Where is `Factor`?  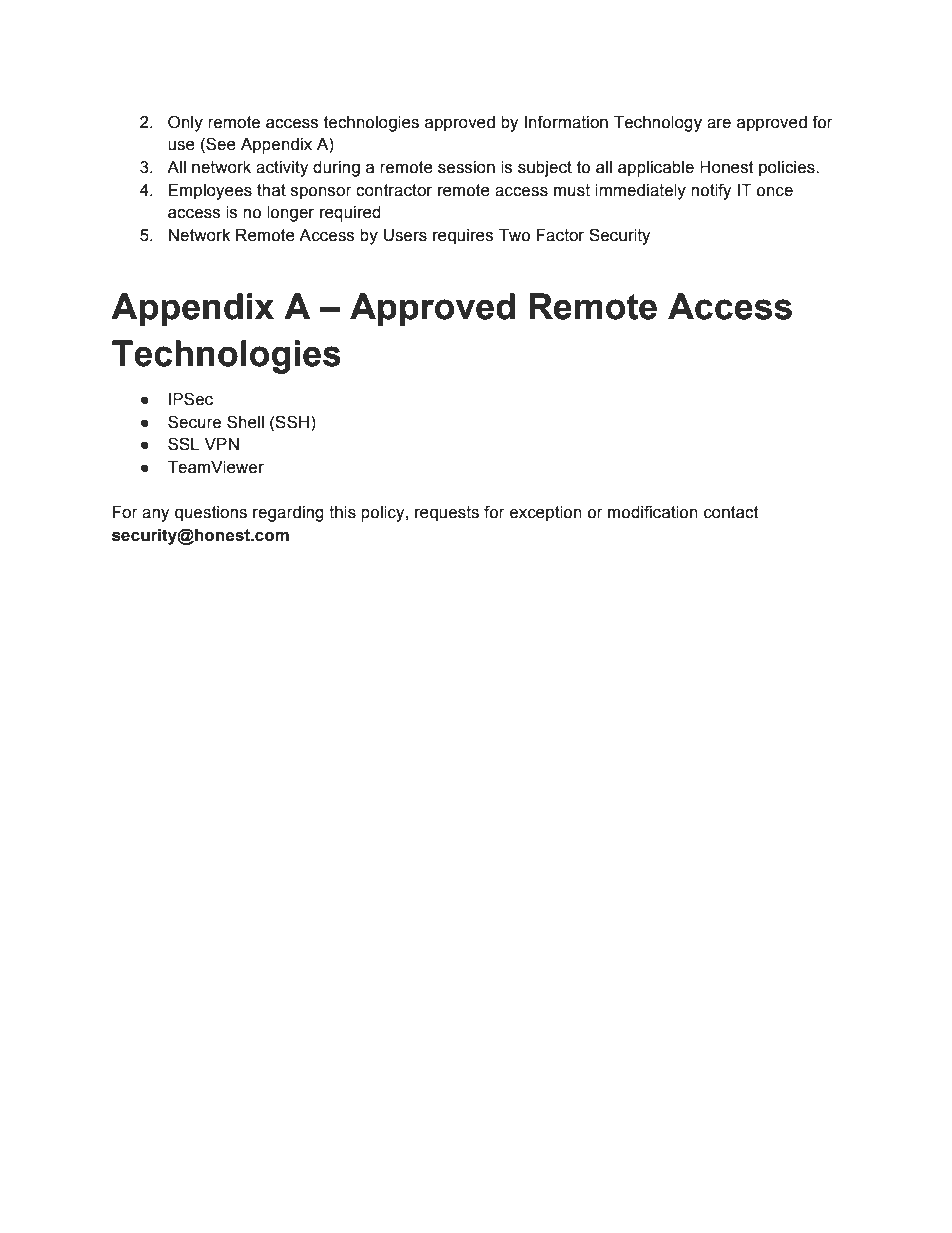
Factor is located at coordinates (560, 235).
